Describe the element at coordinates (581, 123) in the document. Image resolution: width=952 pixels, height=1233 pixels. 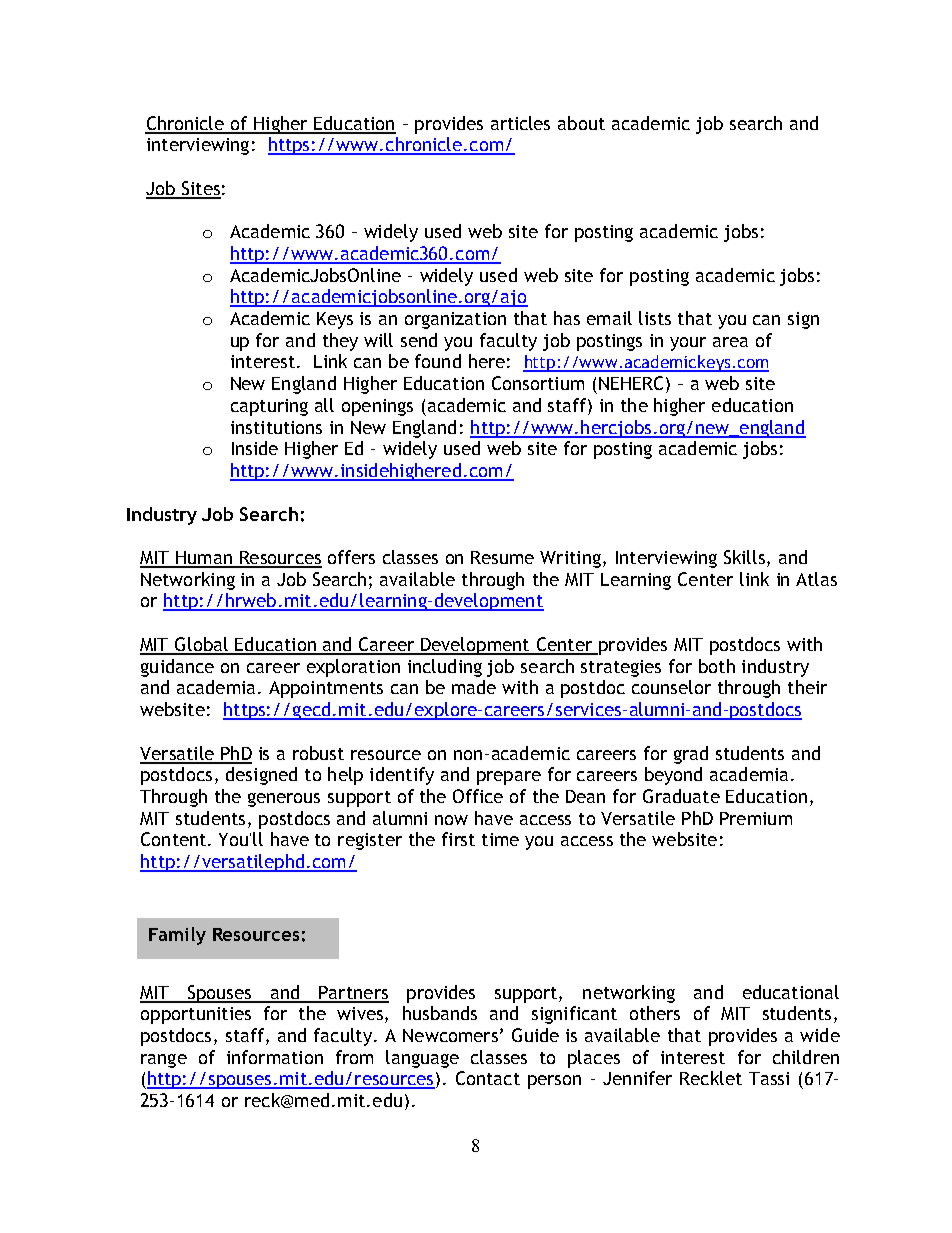
I see `about` at that location.
